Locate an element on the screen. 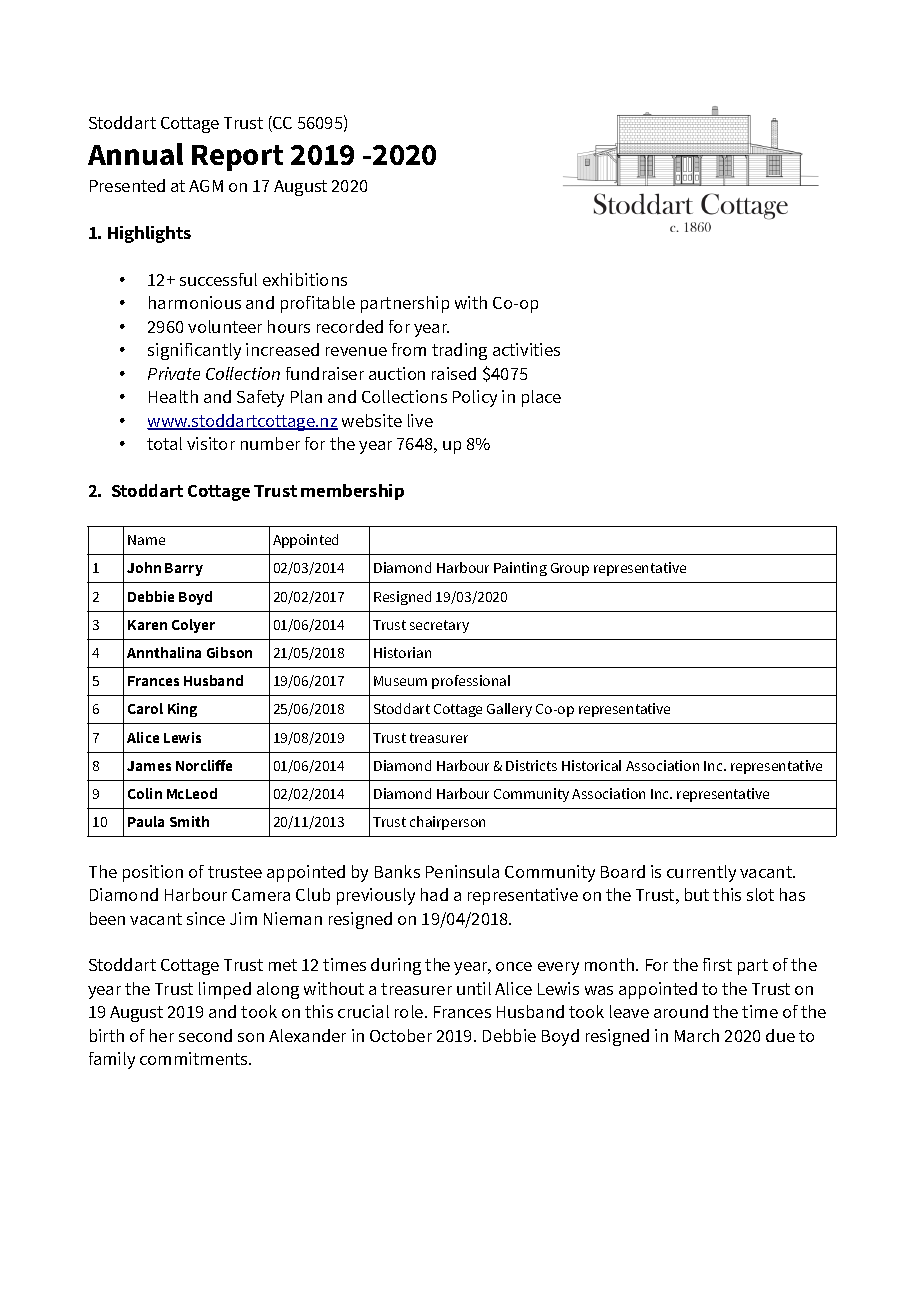 Image resolution: width=924 pixels, height=1308 pixels. Group is located at coordinates (570, 569).
